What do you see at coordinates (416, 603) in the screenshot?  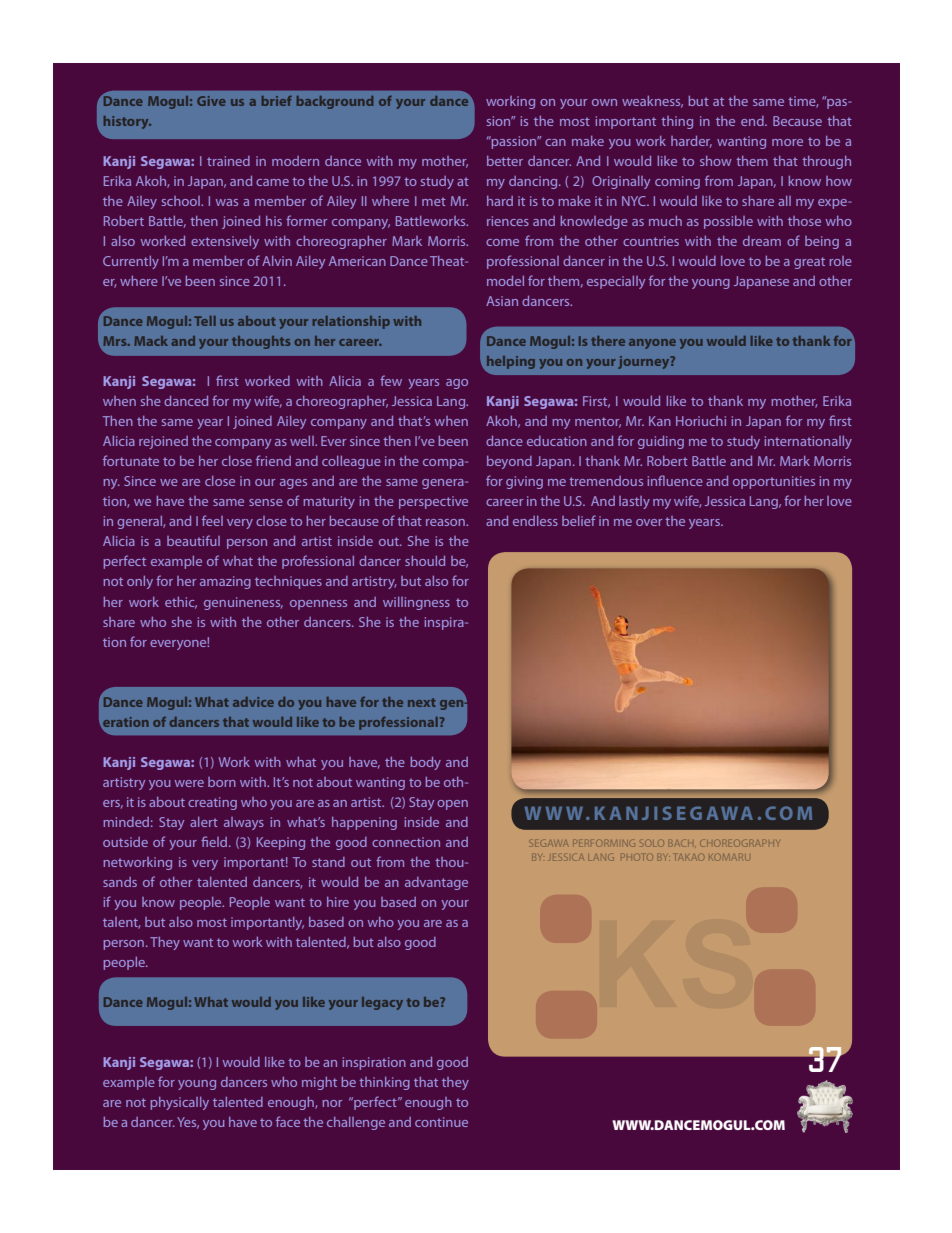 I see `willingness` at bounding box center [416, 603].
